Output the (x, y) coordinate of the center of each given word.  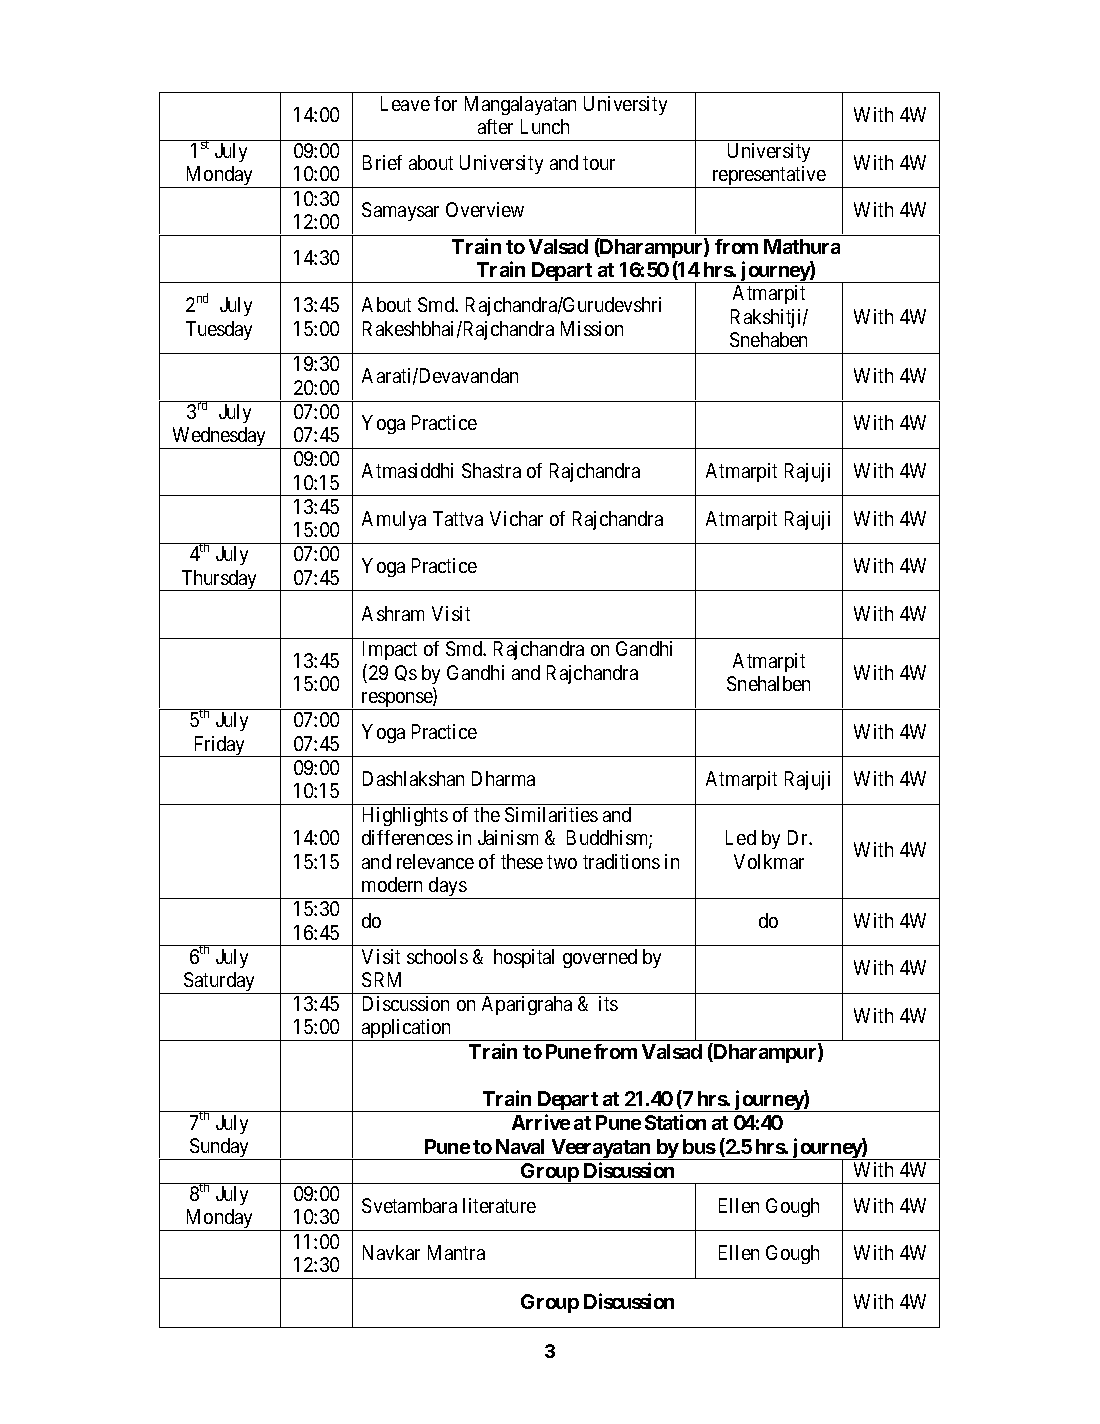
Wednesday (219, 438)
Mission (592, 328)
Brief (382, 162)
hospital (524, 958)
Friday (219, 746)
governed (600, 958)
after (495, 126)
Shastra (491, 470)
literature (499, 1205)
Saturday (220, 983)
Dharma (503, 778)
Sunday (219, 1149)
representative (769, 177)
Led (741, 837)
